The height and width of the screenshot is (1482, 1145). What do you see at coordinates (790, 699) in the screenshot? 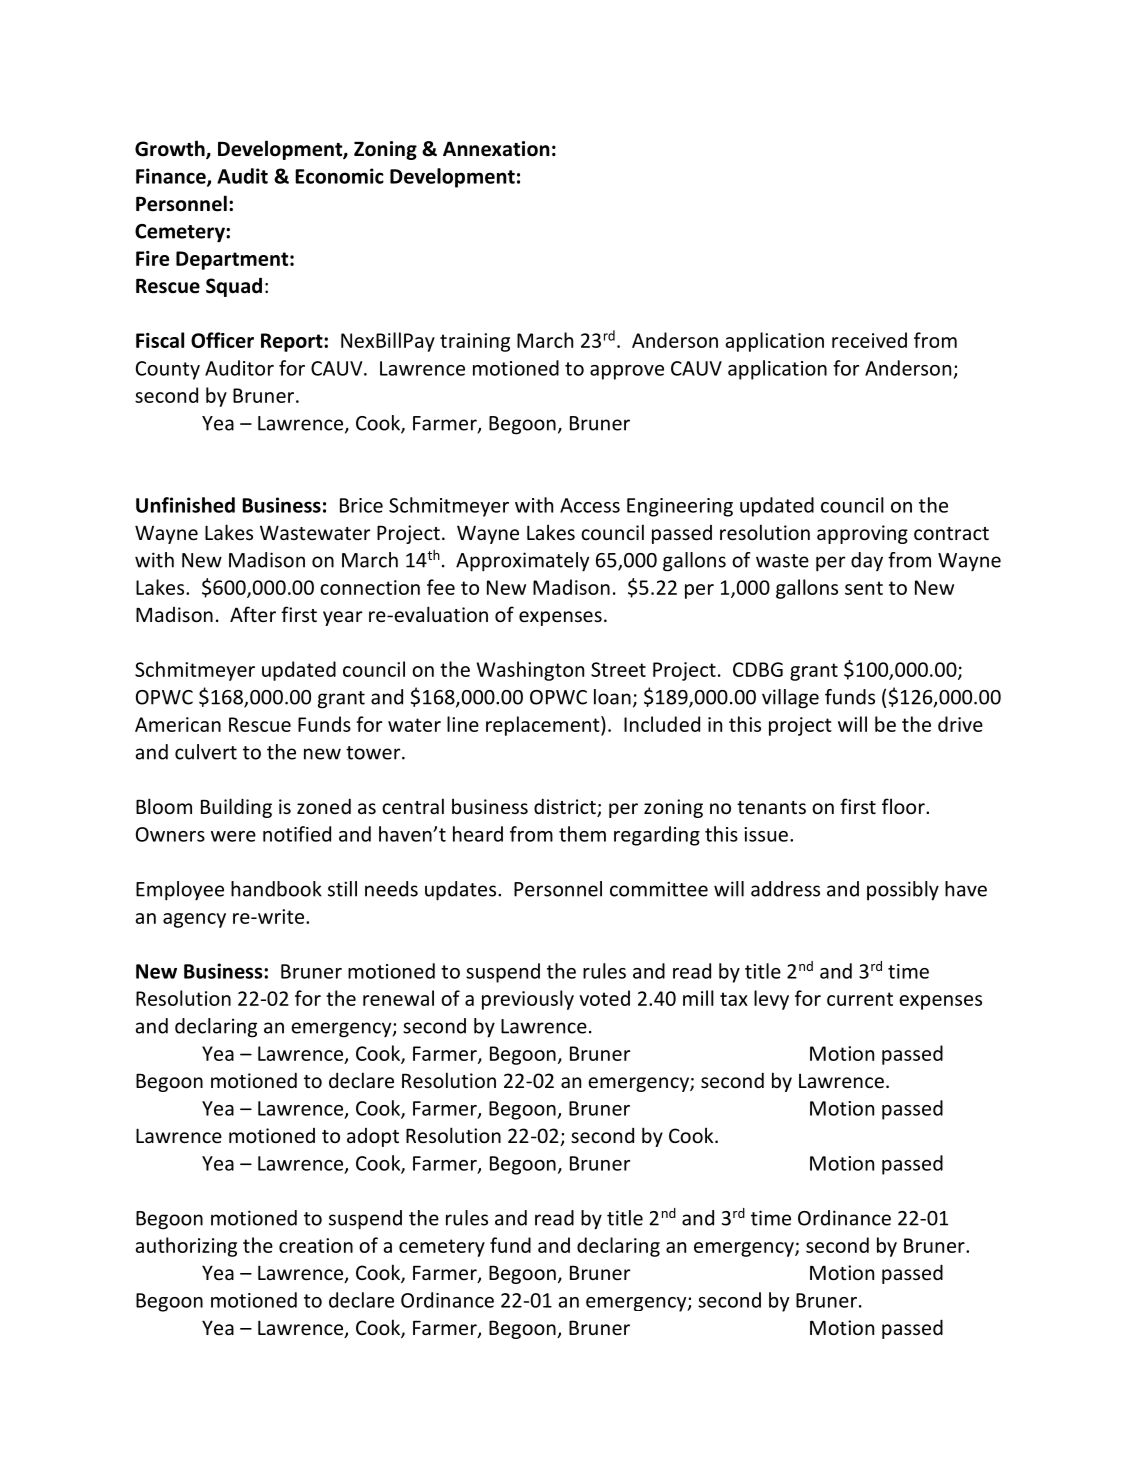
I see `village` at bounding box center [790, 699].
